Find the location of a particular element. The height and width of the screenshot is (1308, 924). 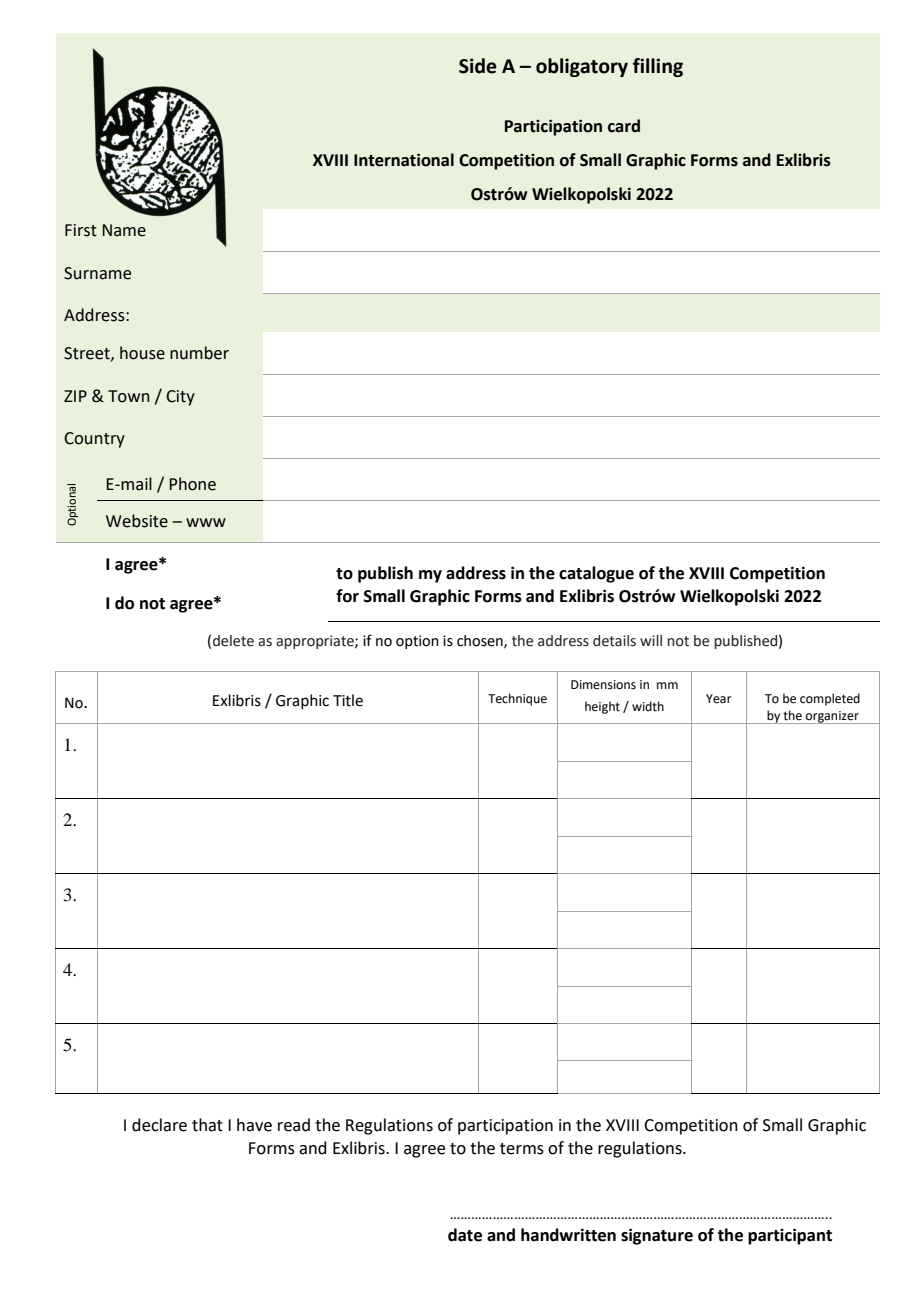

Phone is located at coordinates (192, 484).
